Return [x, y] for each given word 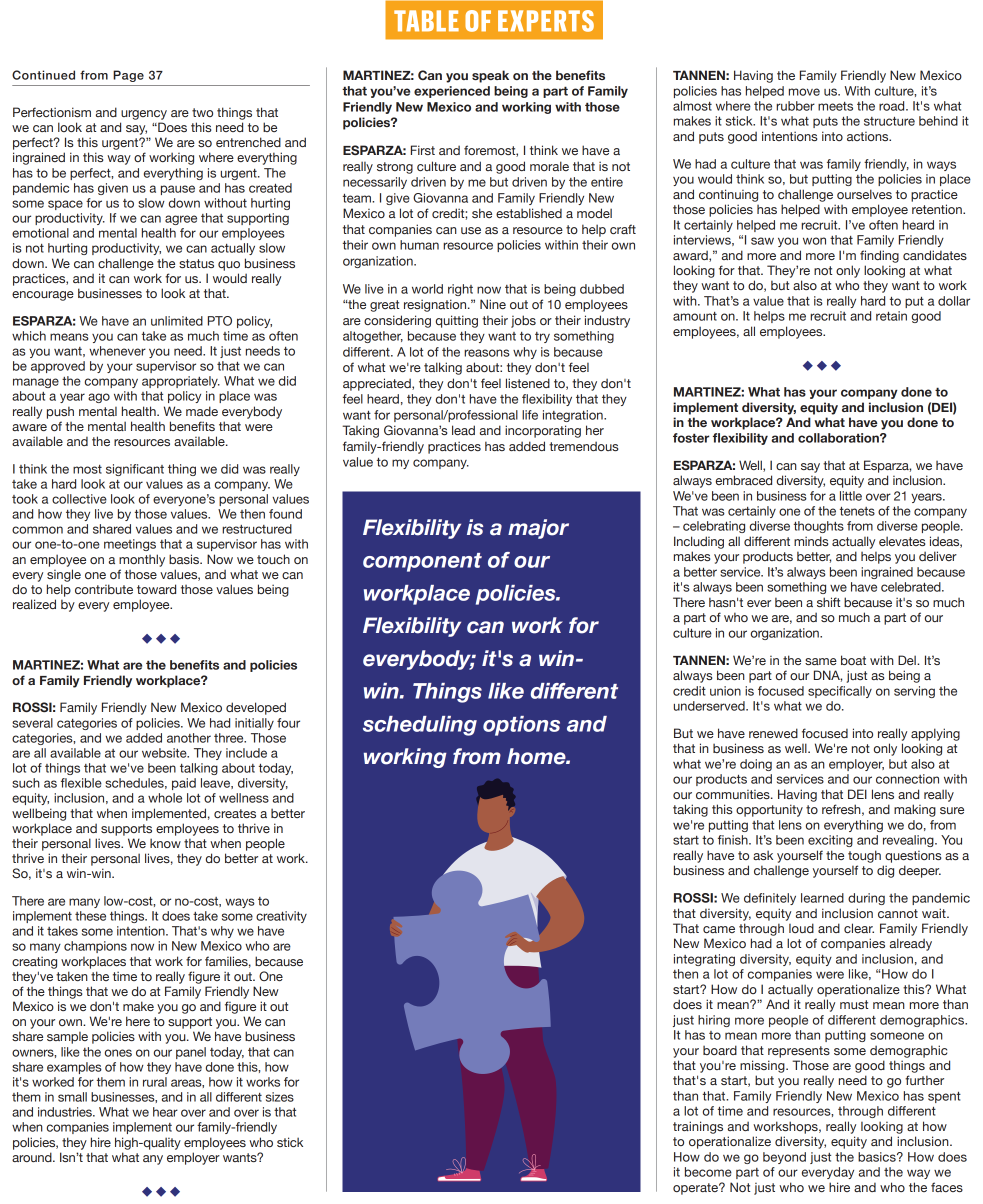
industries [66, 1112]
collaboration [839, 438]
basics [878, 1157]
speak [490, 76]
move [804, 92]
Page [128, 76]
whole [165, 798]
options [521, 726]
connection [907, 779]
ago [99, 398]
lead [463, 430]
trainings [698, 1127]
